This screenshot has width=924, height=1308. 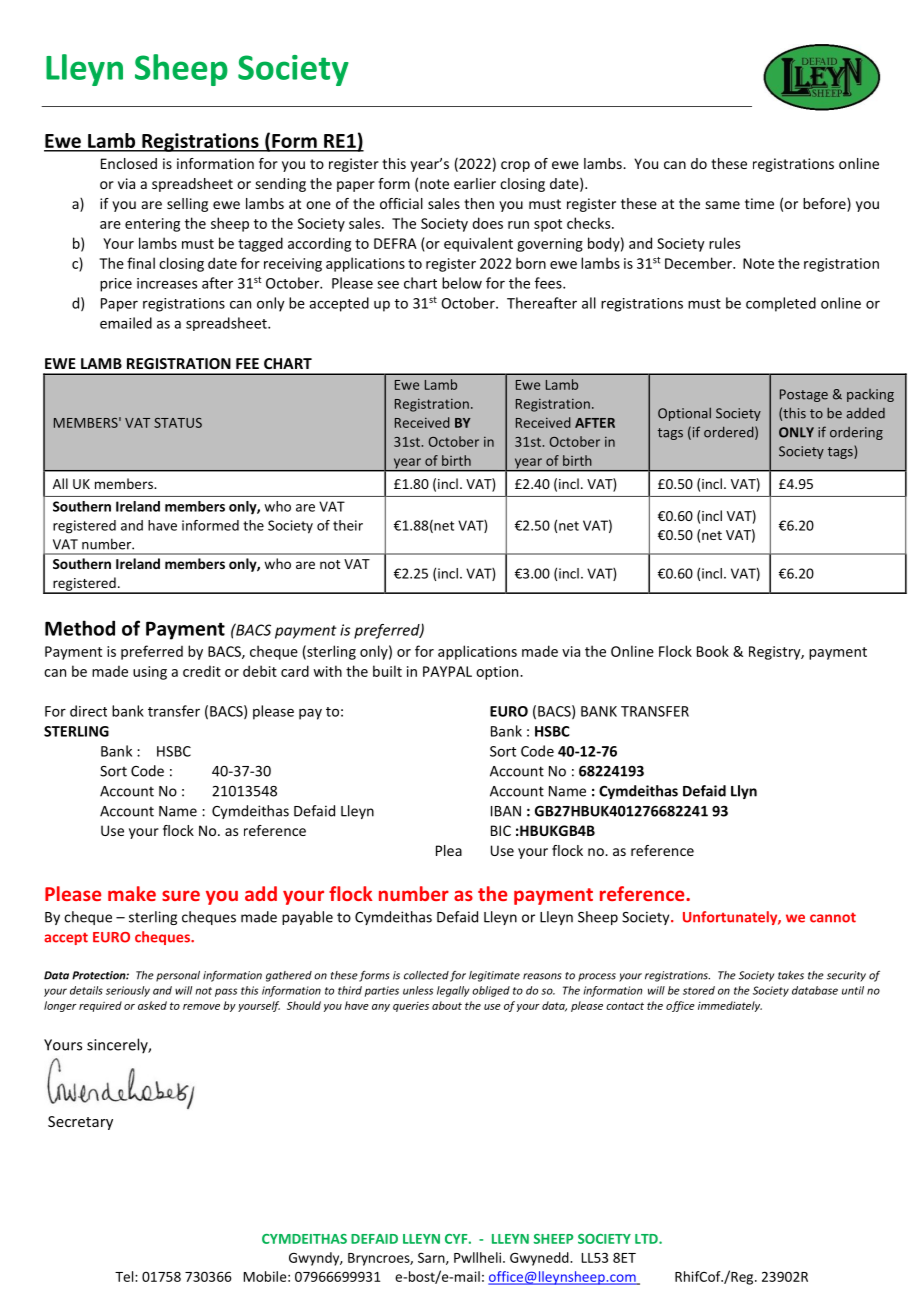 I want to click on takes, so click(x=791, y=975).
